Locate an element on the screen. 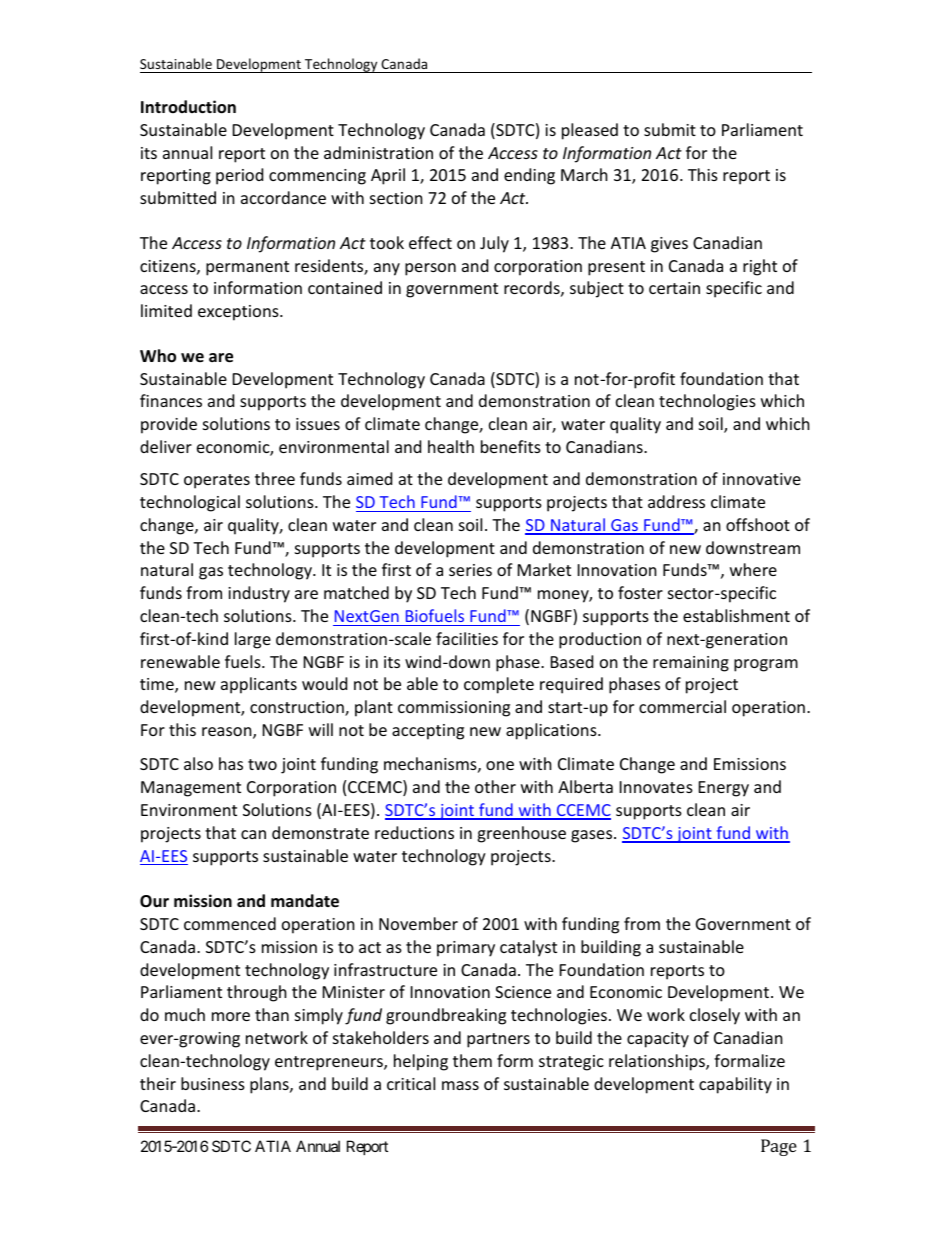 This screenshot has width=952, height=1233. mass is located at coordinates (460, 1085).
